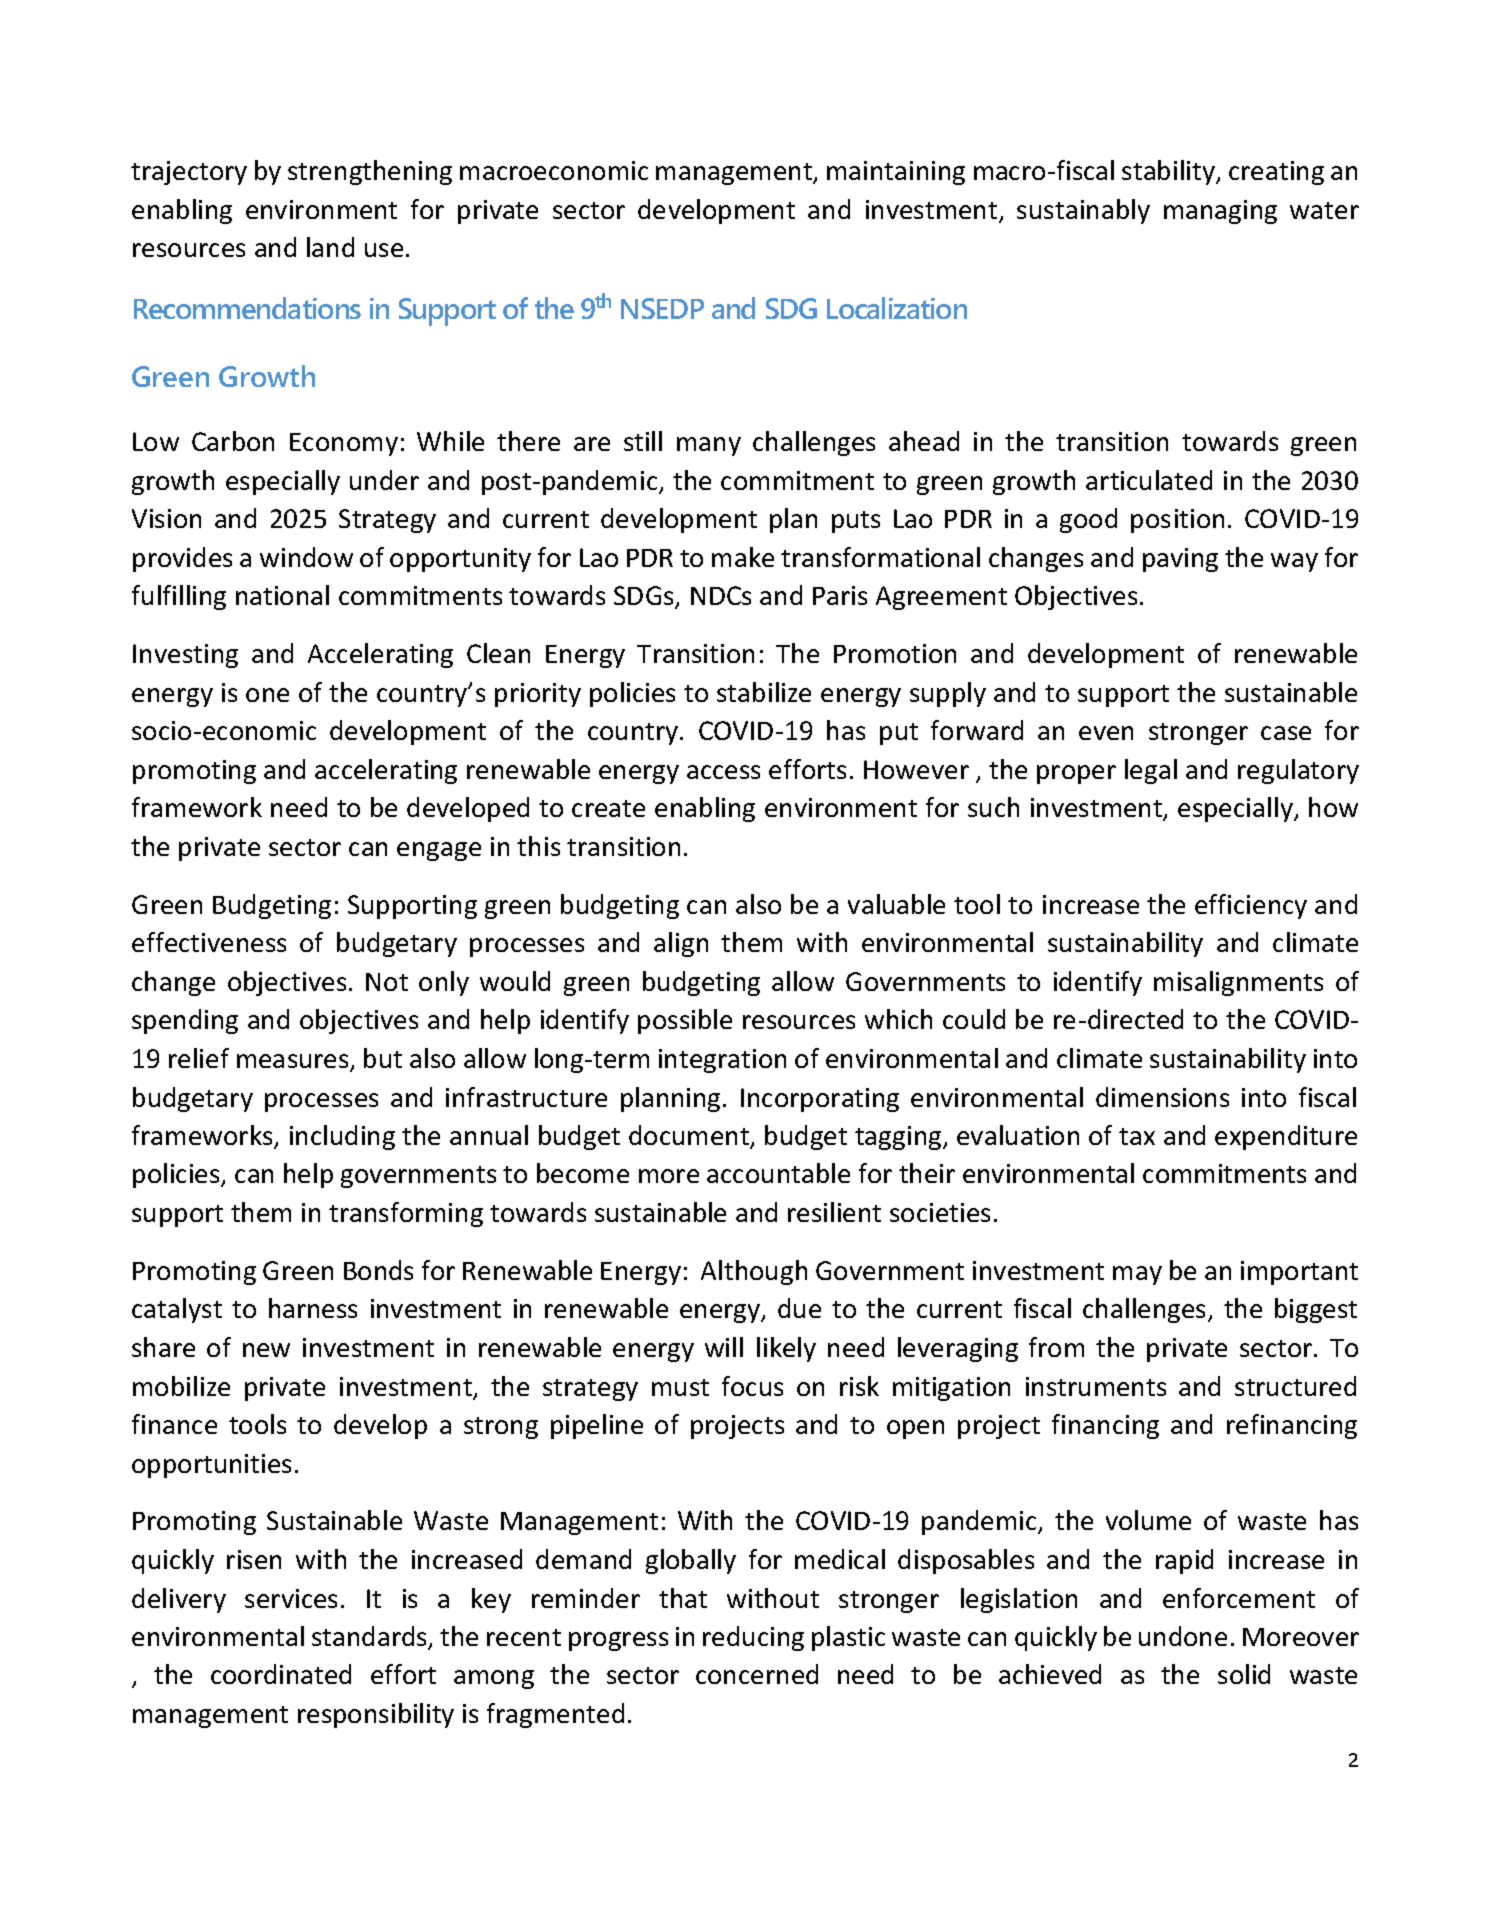 Image resolution: width=1491 pixels, height=1929 pixels. Describe the element at coordinates (330, 247) in the page. I see `land` at that location.
